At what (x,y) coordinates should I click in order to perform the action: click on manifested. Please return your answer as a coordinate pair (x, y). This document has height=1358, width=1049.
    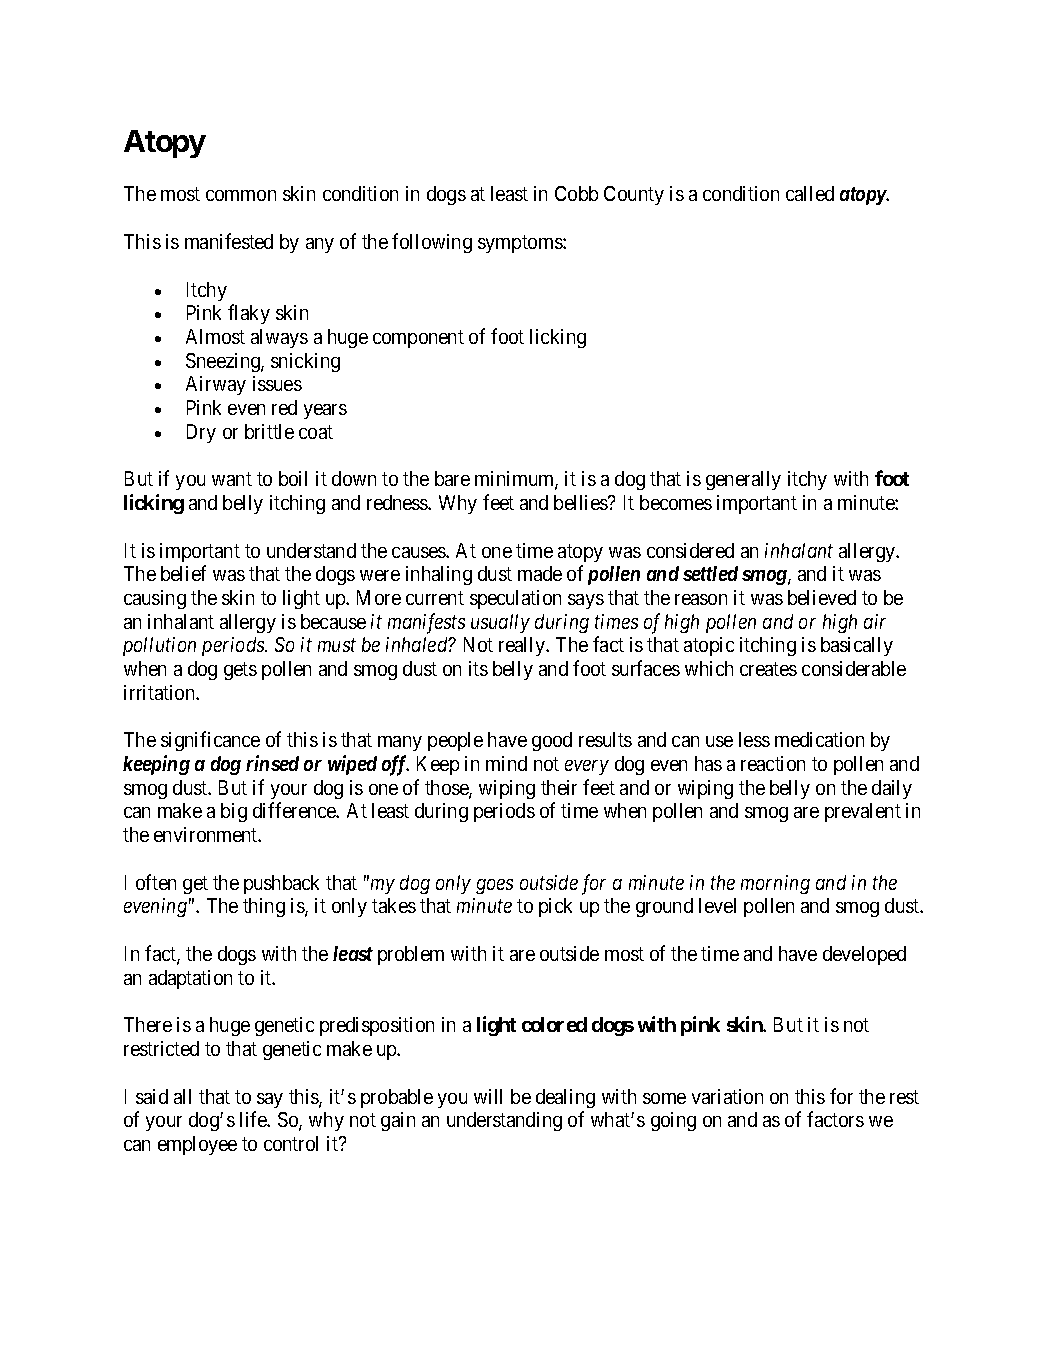
    Looking at the image, I should click on (229, 241).
